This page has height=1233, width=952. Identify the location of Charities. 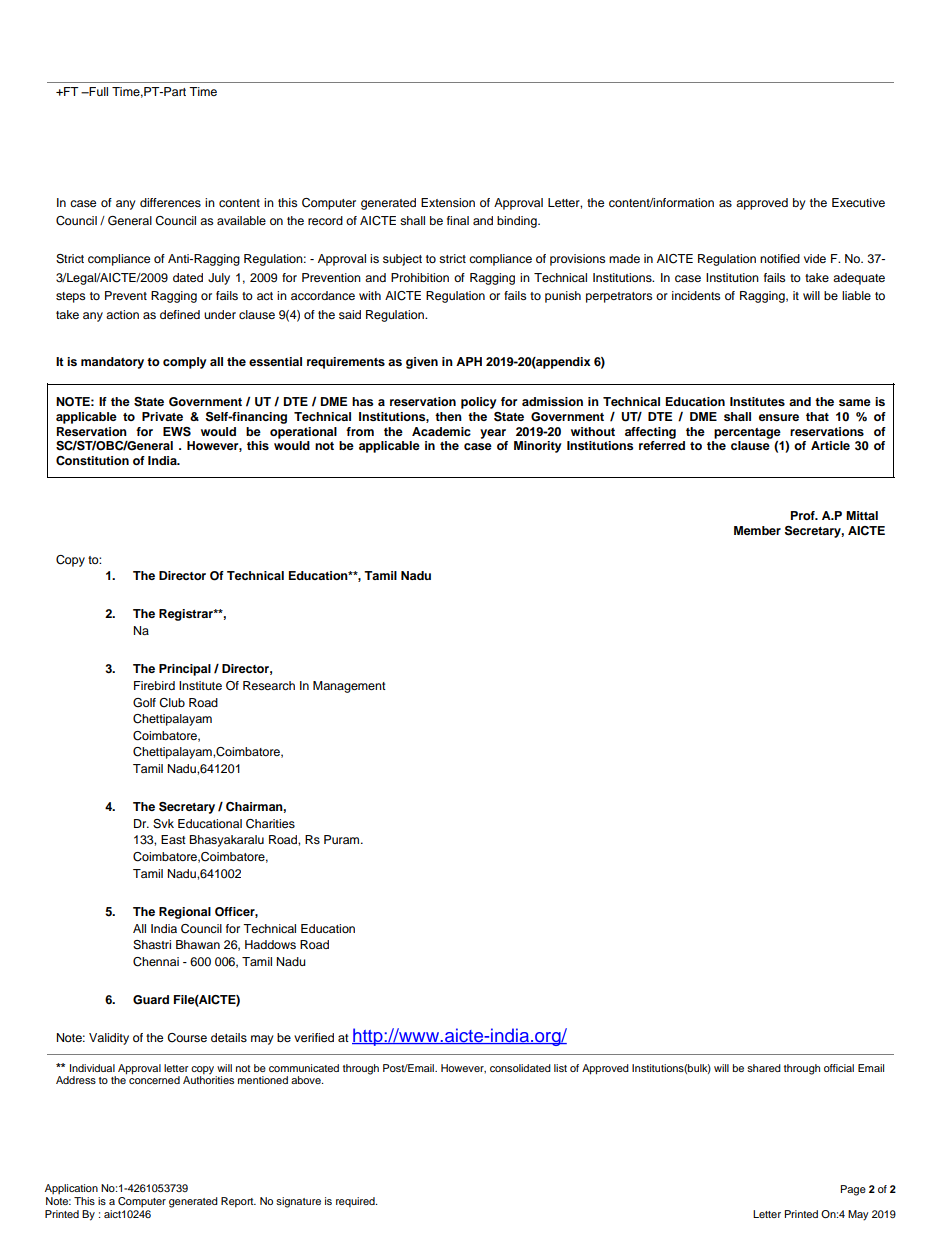
(270, 824).
